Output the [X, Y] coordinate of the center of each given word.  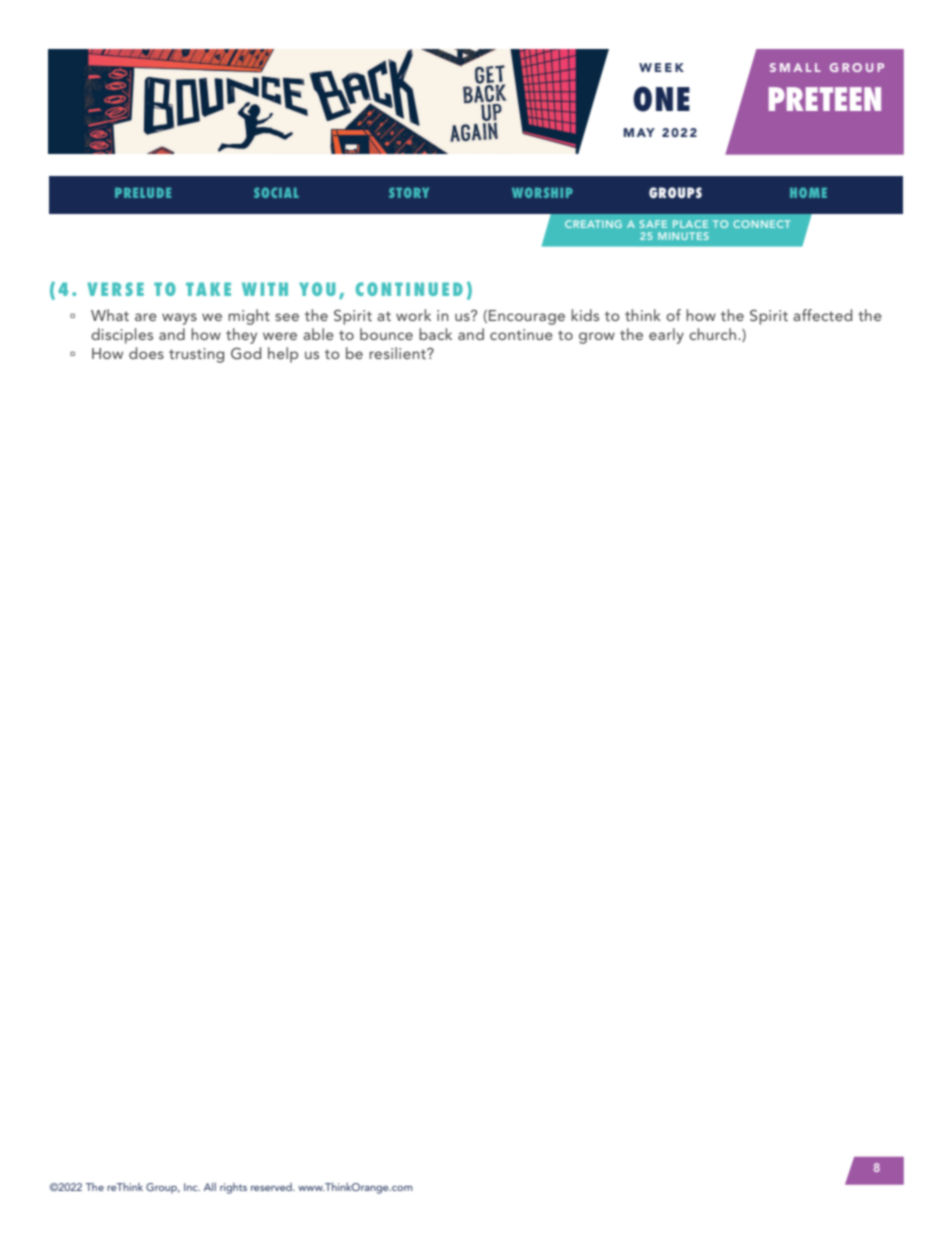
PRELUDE [143, 193]
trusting [196, 355]
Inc [192, 1187]
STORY [409, 192]
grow [597, 338]
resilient [398, 353]
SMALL [795, 67]
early [666, 336]
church [712, 334]
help [283, 355]
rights [233, 1188]
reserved [272, 1187]
